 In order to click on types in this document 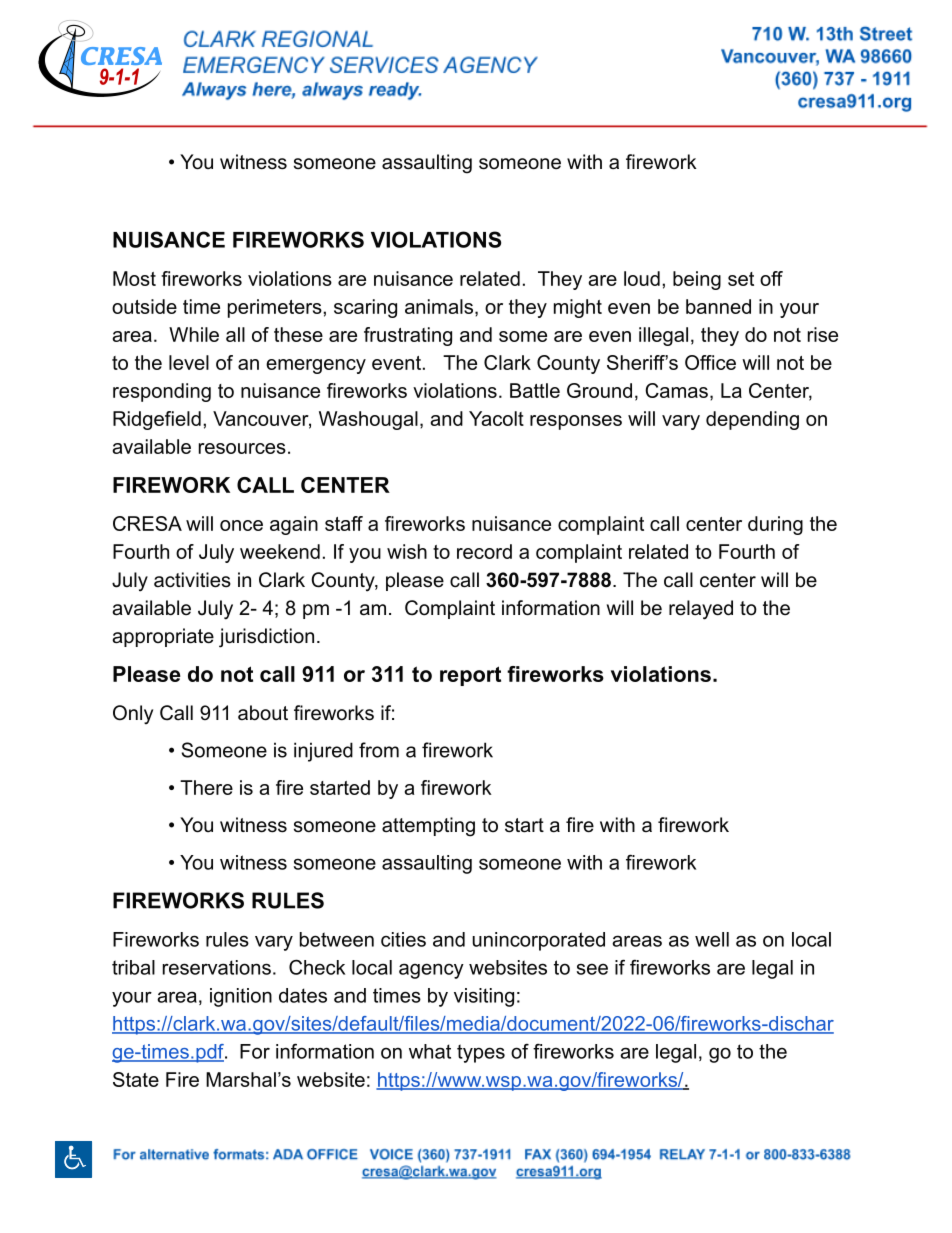, I will do `click(481, 1053)`.
